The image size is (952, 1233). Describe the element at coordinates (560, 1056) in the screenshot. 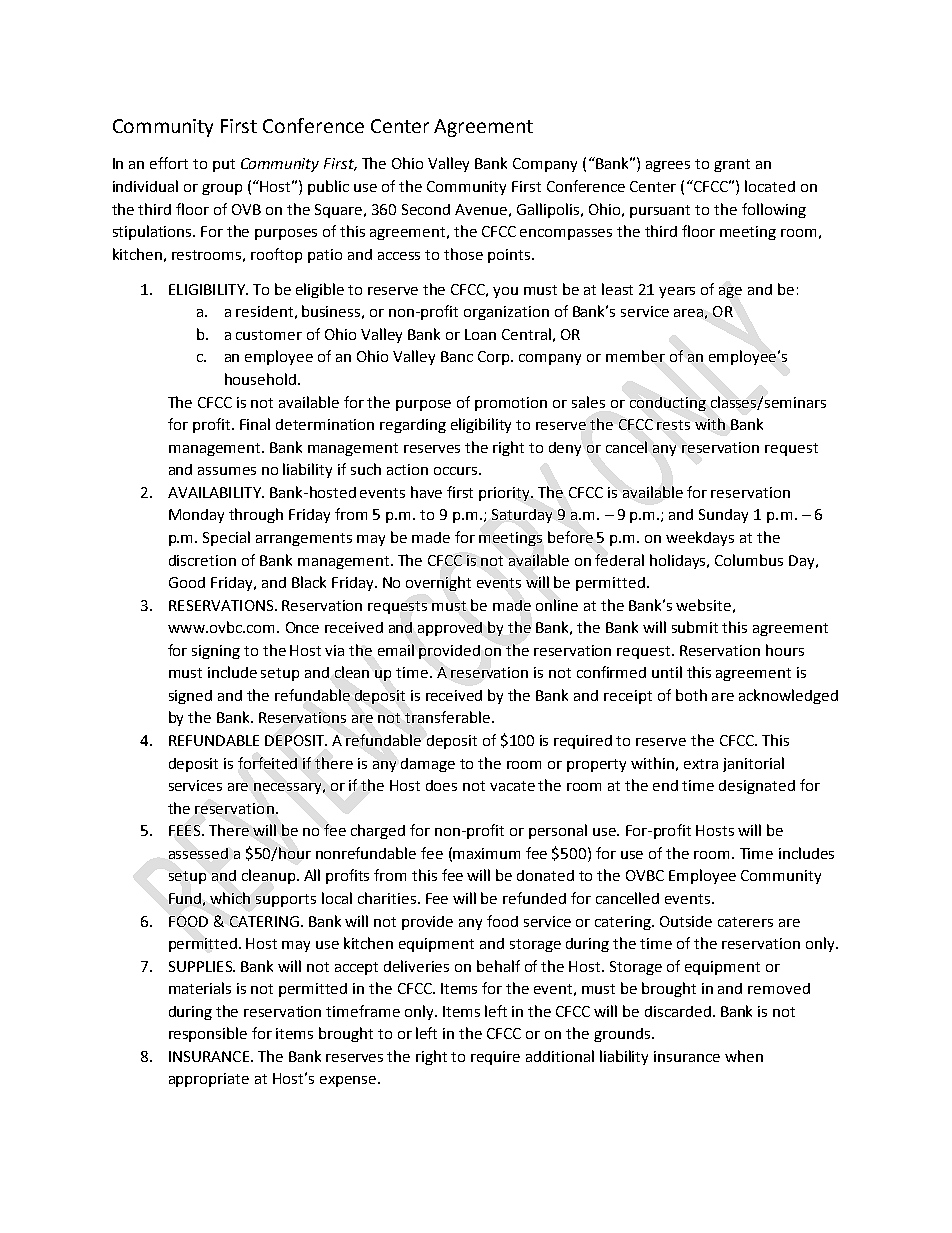

I see `additional` at that location.
